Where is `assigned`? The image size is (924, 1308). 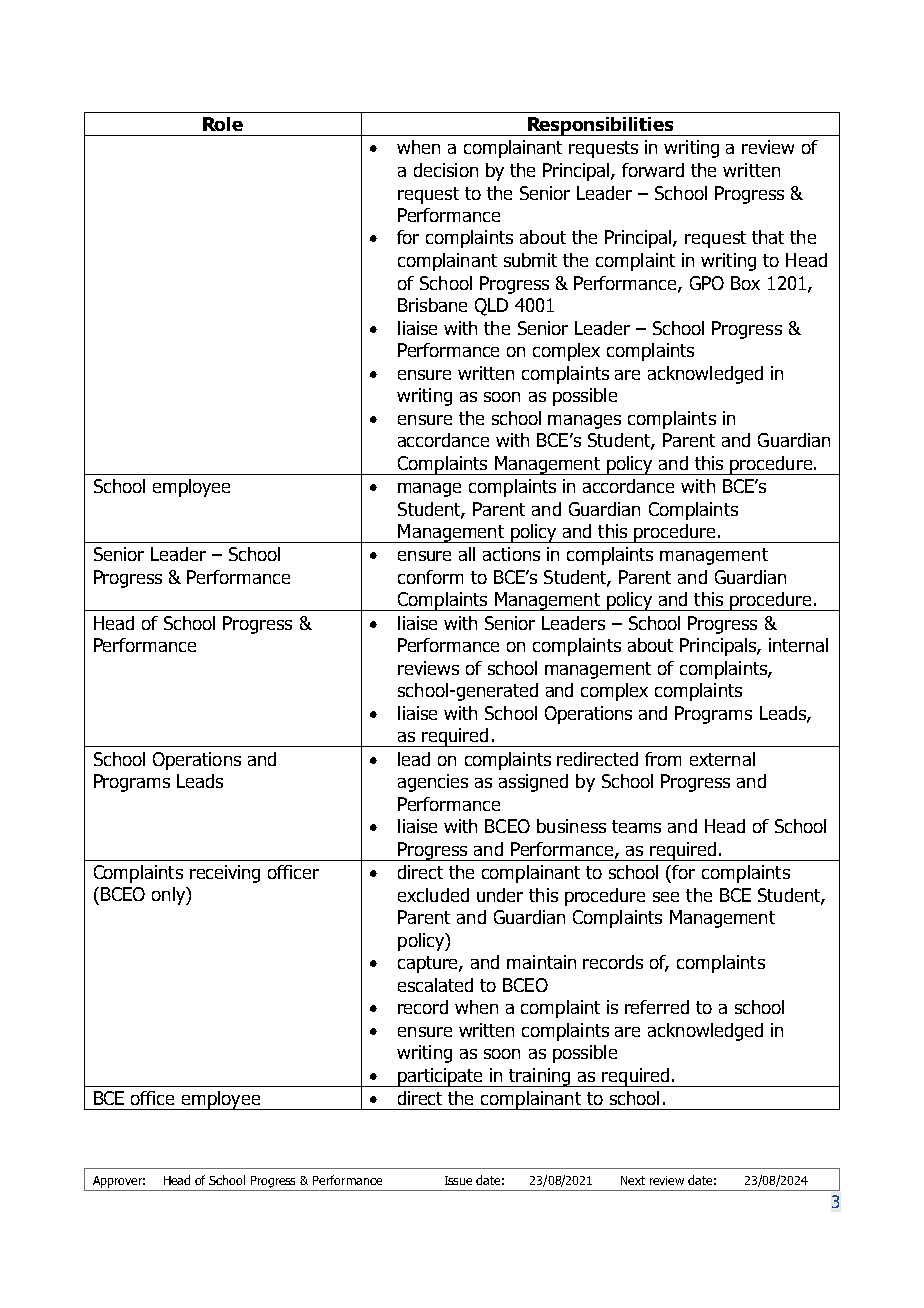 assigned is located at coordinates (533, 783).
